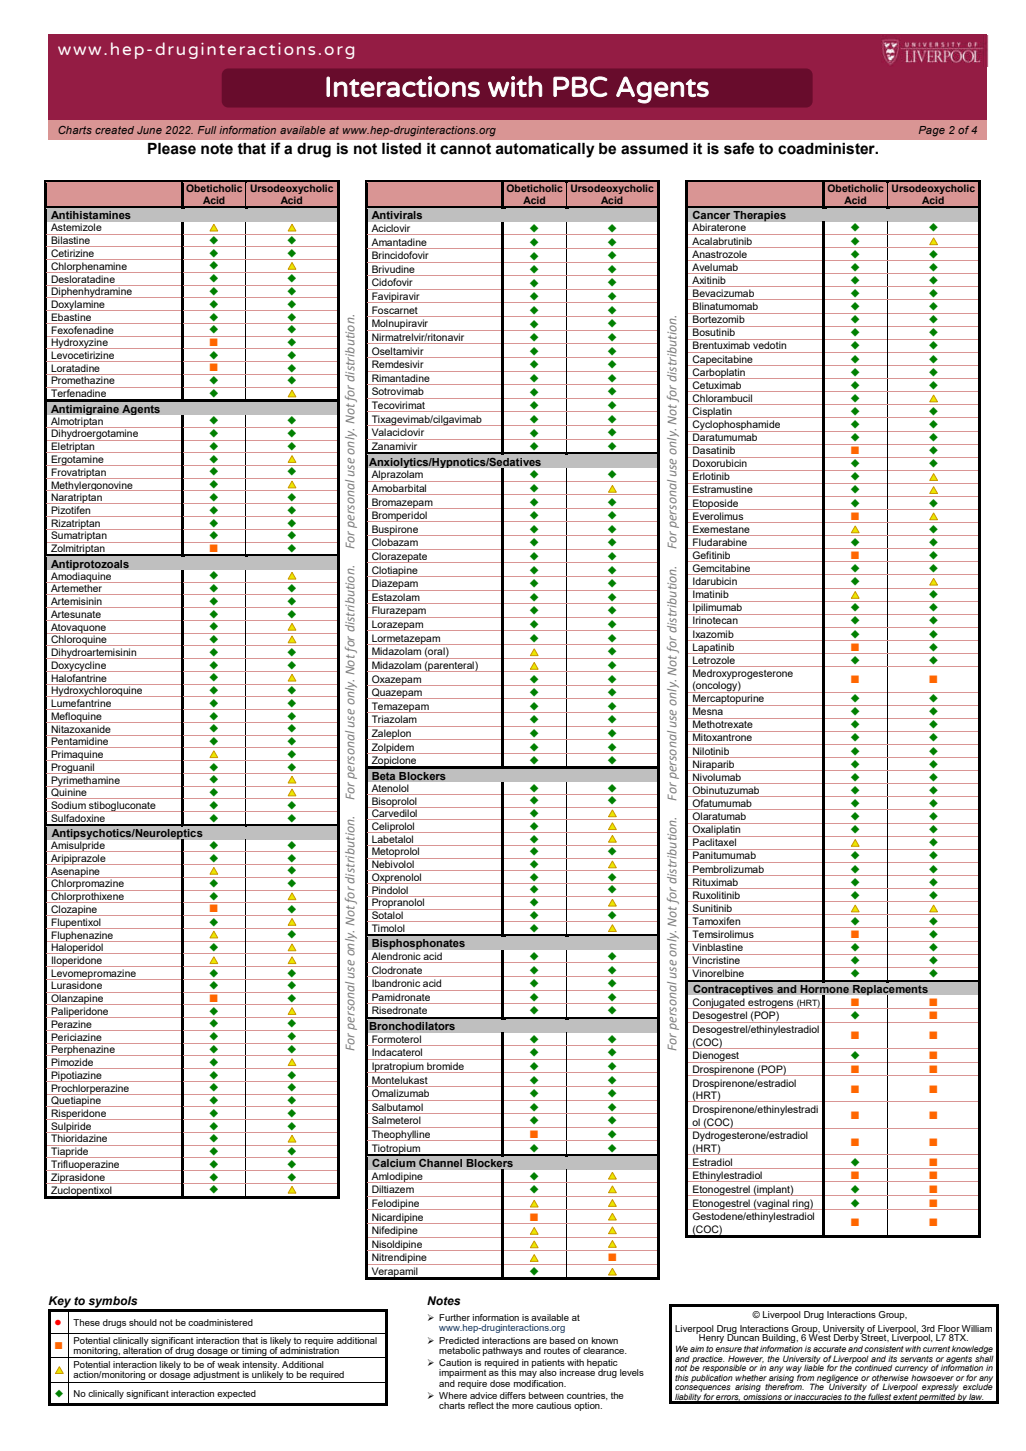  Describe the element at coordinates (932, 131) in the page. I see `Page` at that location.
